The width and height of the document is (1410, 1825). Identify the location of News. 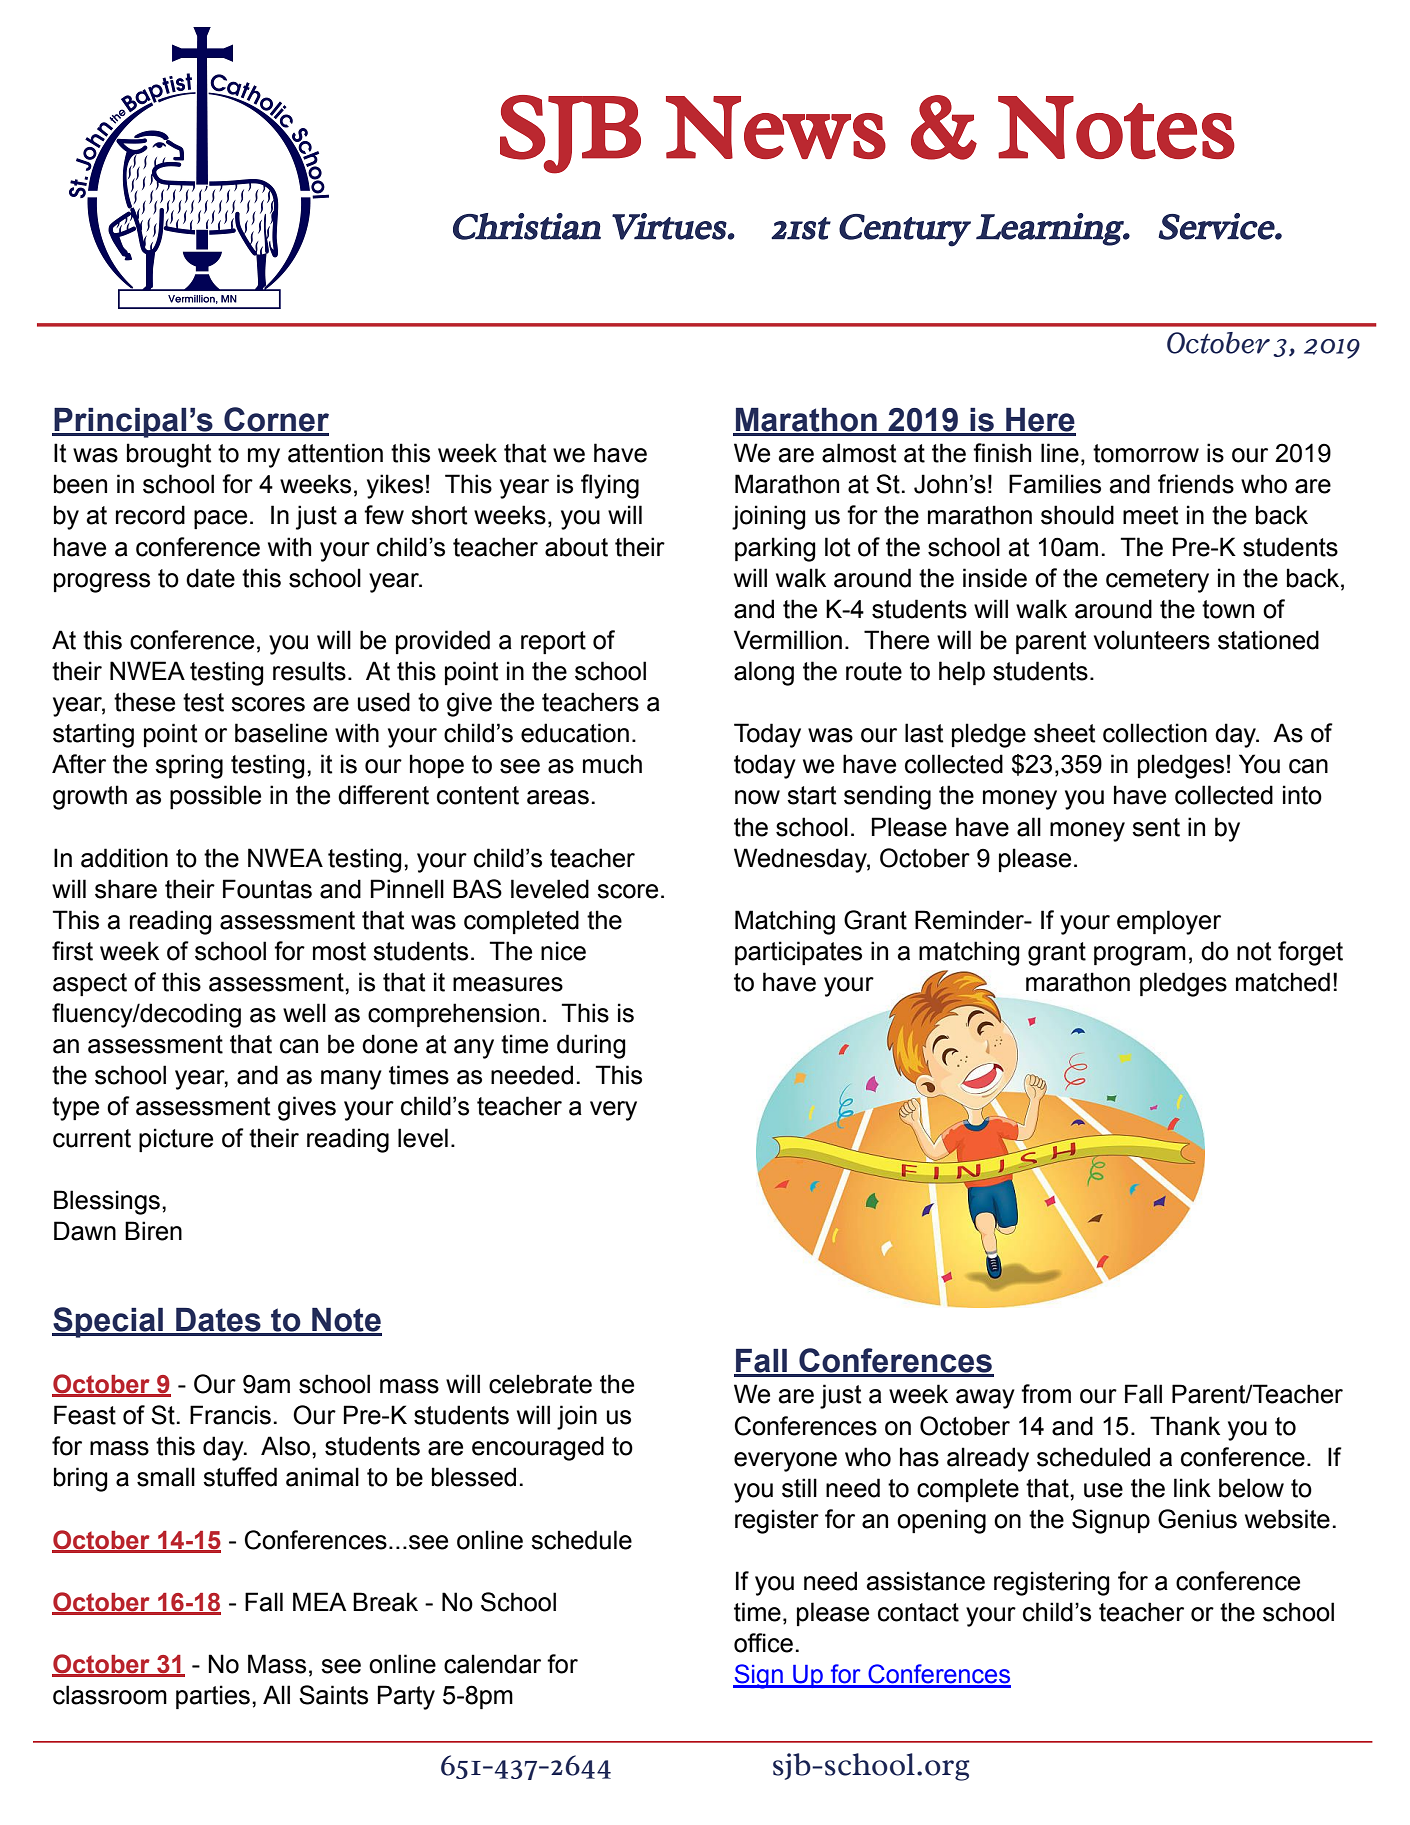
(776, 127).
